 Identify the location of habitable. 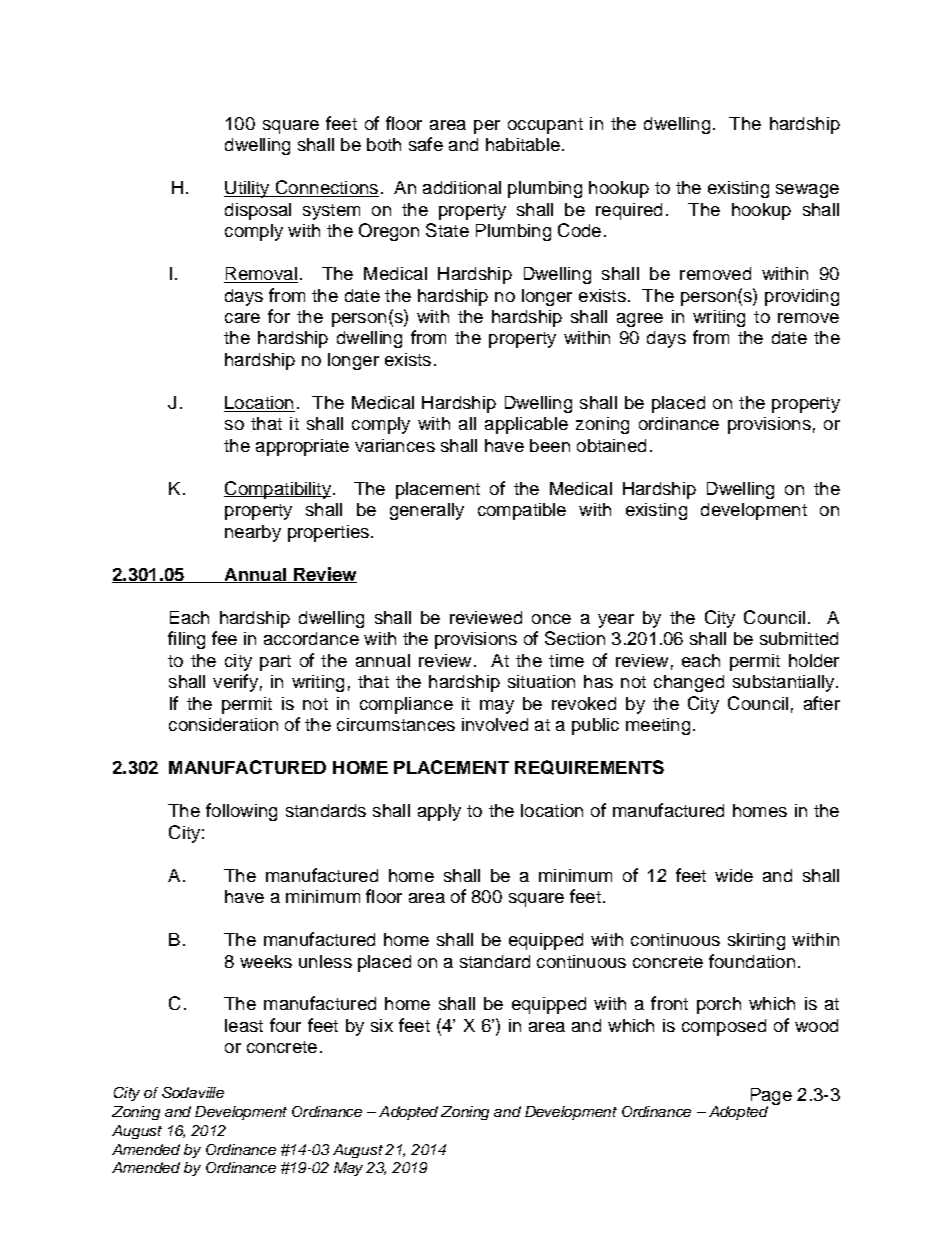
(523, 144).
